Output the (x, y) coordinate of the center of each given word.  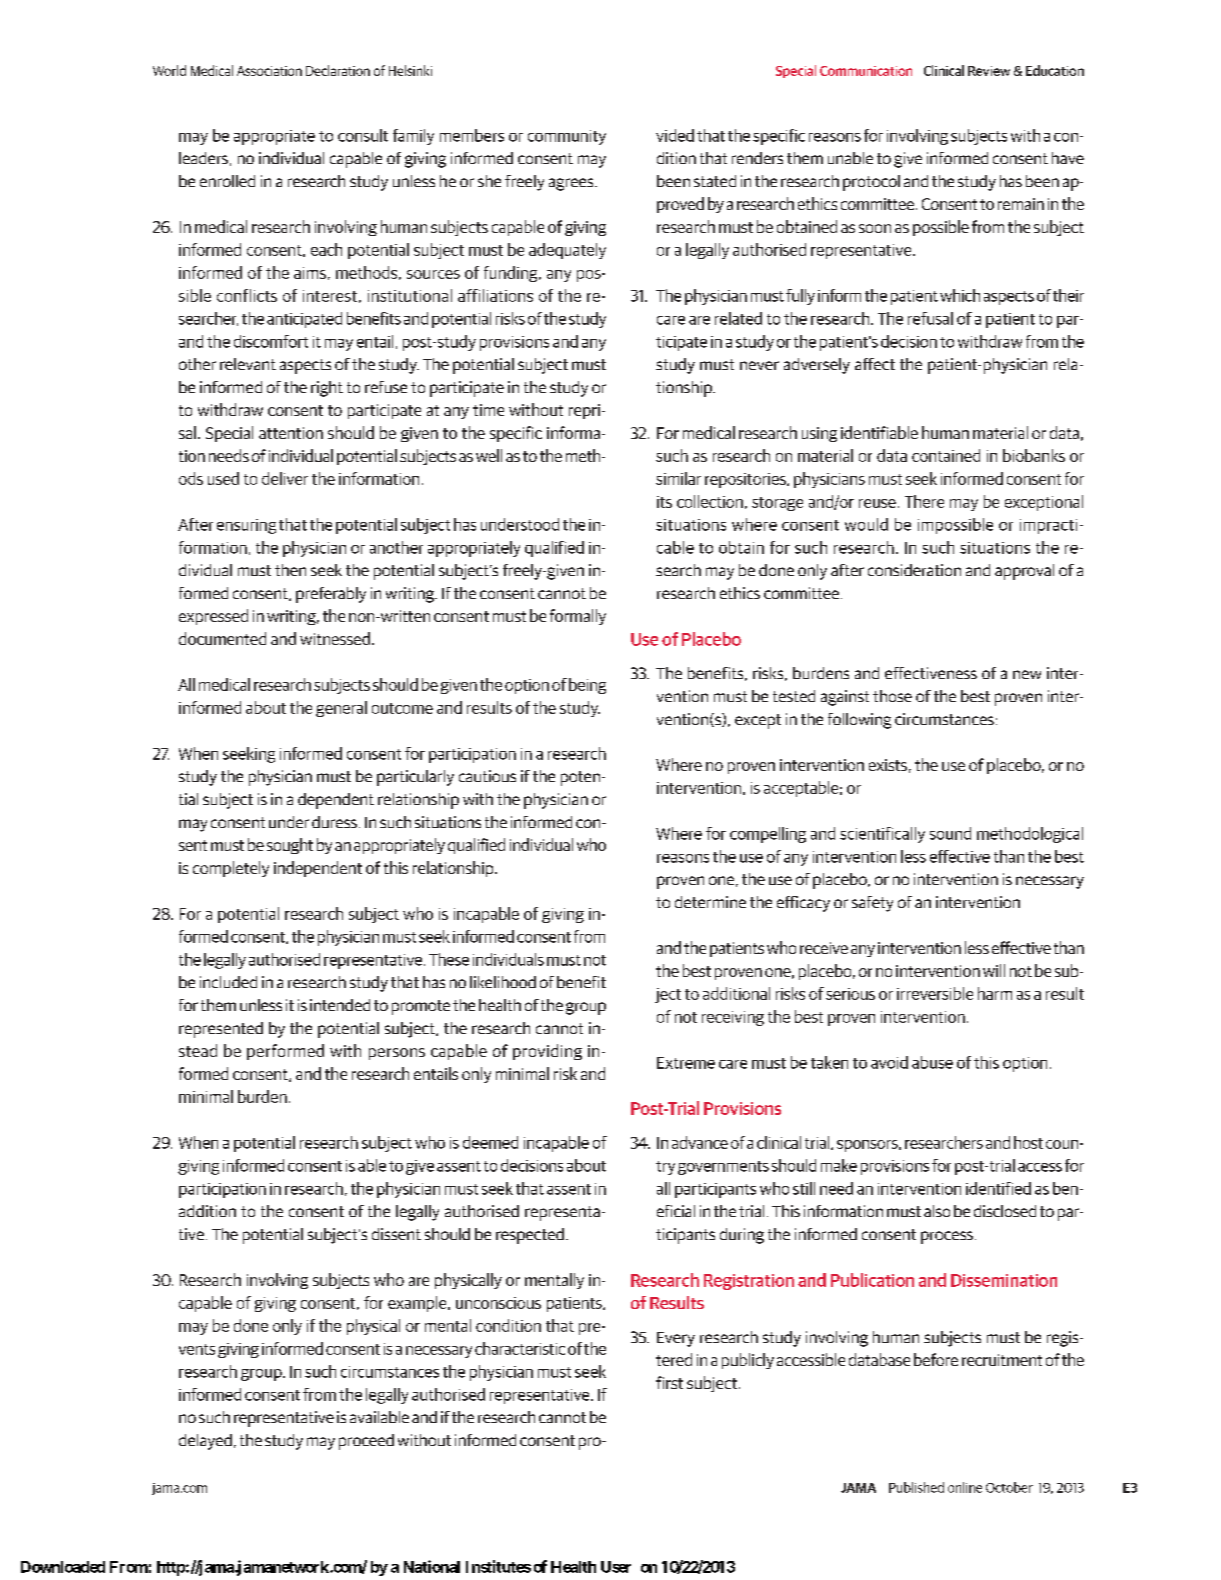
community (567, 137)
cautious (487, 776)
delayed (205, 1442)
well (489, 455)
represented (221, 1030)
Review (989, 71)
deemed (490, 1142)
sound (950, 833)
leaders (203, 158)
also (937, 1211)
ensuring (246, 526)
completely (231, 869)
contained (946, 455)
